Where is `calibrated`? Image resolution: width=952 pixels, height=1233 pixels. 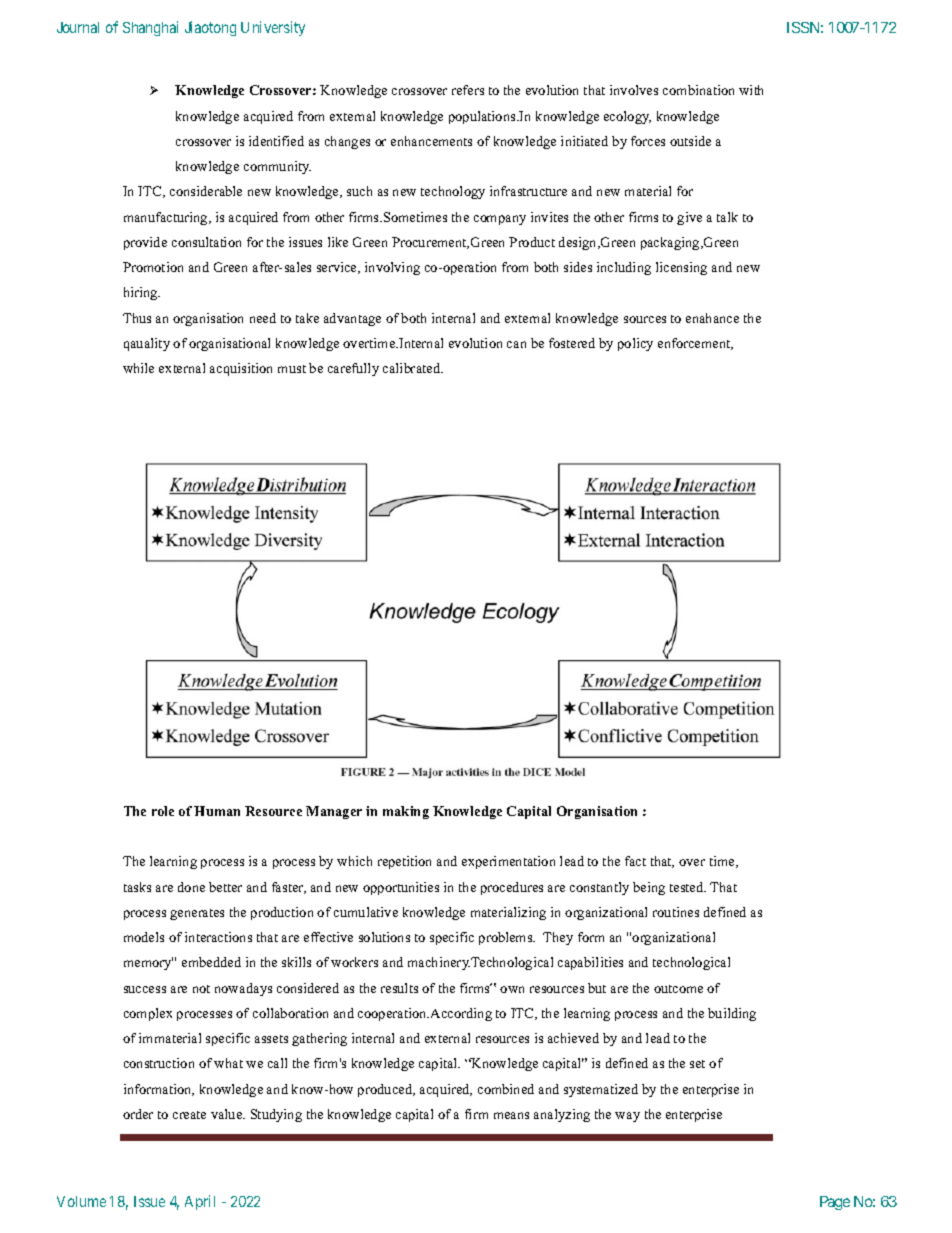
calibrated is located at coordinates (413, 368).
